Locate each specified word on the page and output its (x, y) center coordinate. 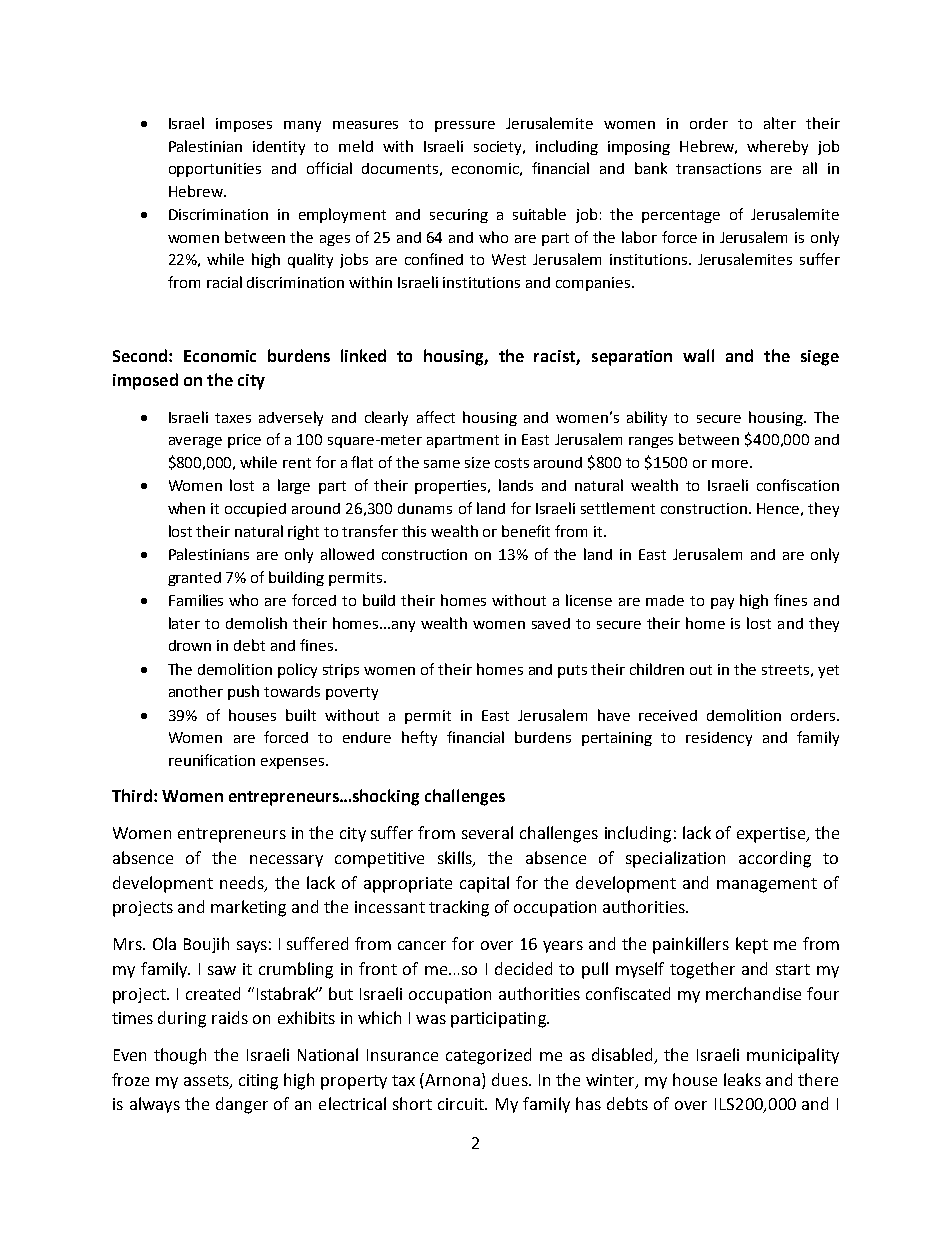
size (477, 462)
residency (719, 739)
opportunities (215, 170)
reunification (212, 760)
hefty (419, 738)
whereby (777, 147)
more (730, 464)
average (195, 442)
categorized (488, 1056)
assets (207, 1081)
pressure (465, 126)
